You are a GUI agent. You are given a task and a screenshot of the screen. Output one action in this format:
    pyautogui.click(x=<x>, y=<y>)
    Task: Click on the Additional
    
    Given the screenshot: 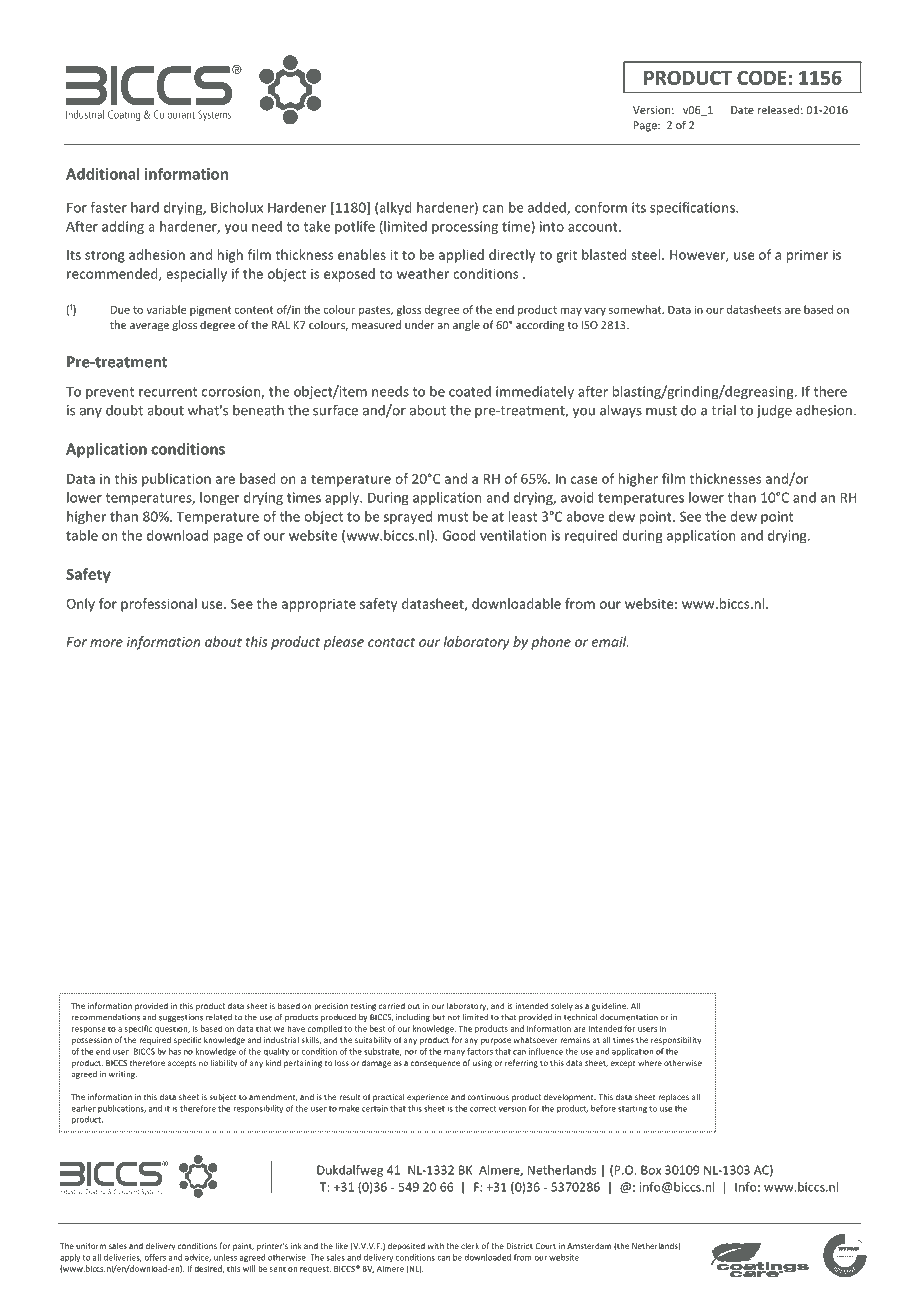 What is the action you would take?
    pyautogui.click(x=102, y=174)
